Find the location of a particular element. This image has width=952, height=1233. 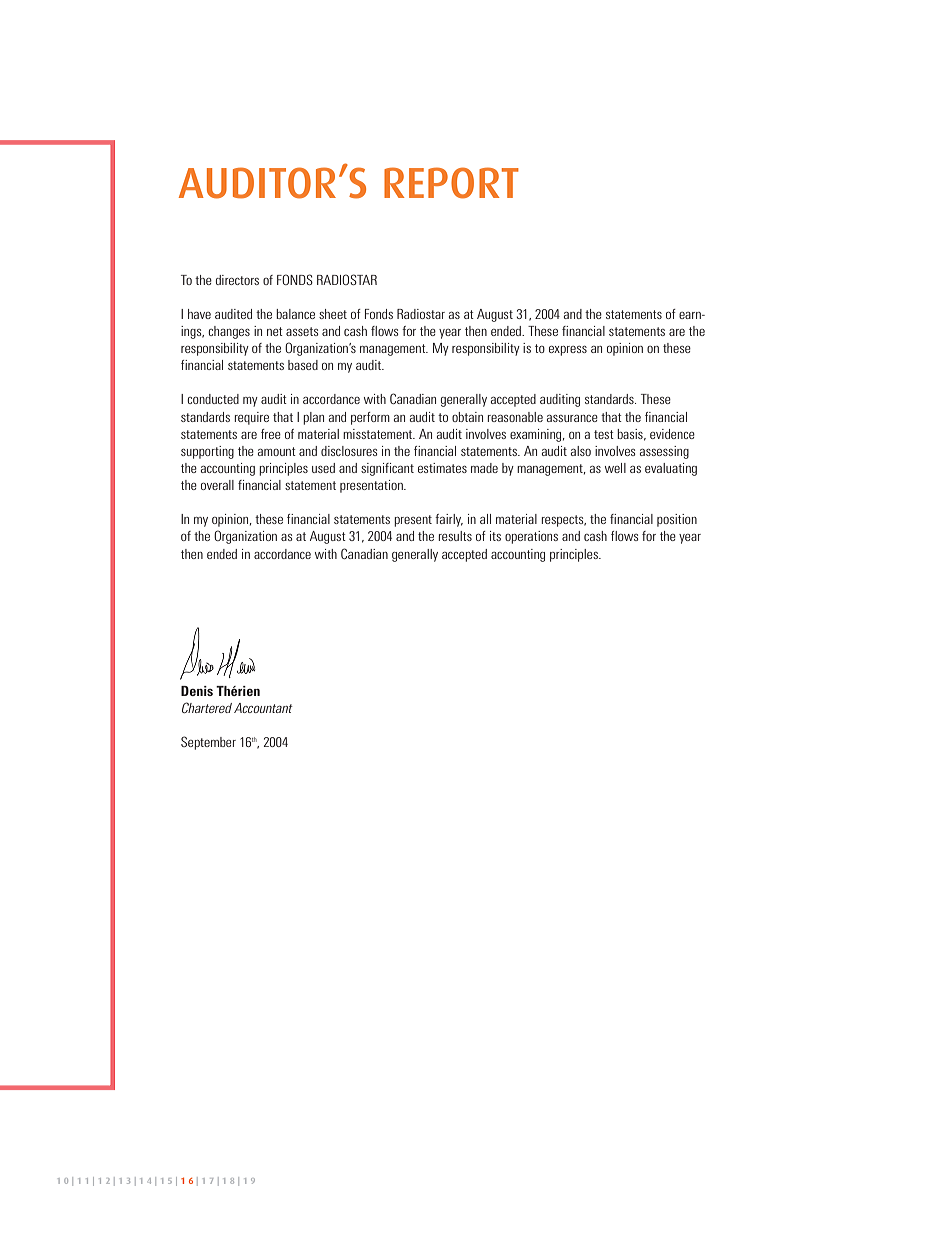

results is located at coordinates (455, 536).
